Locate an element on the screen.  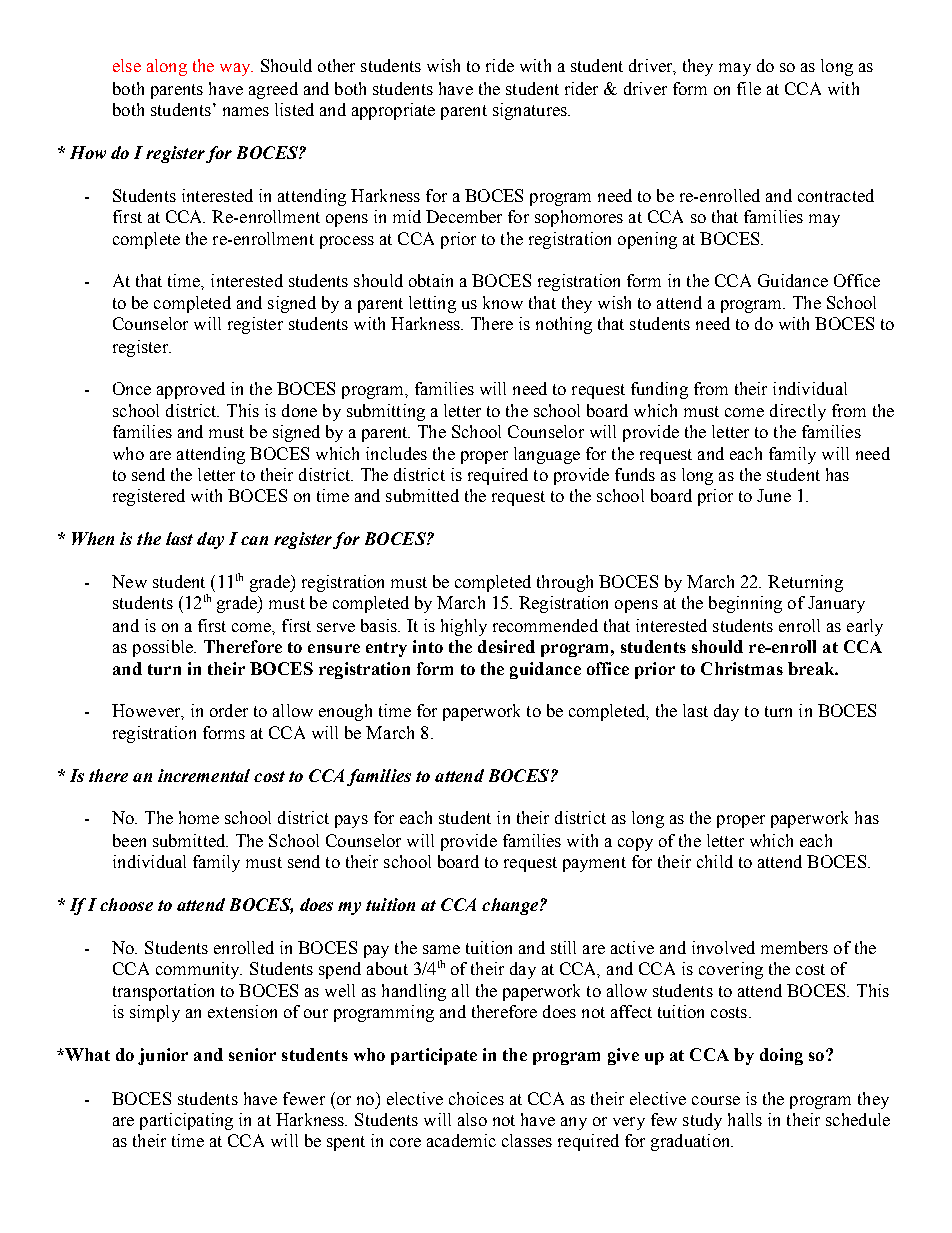
names is located at coordinates (246, 111).
